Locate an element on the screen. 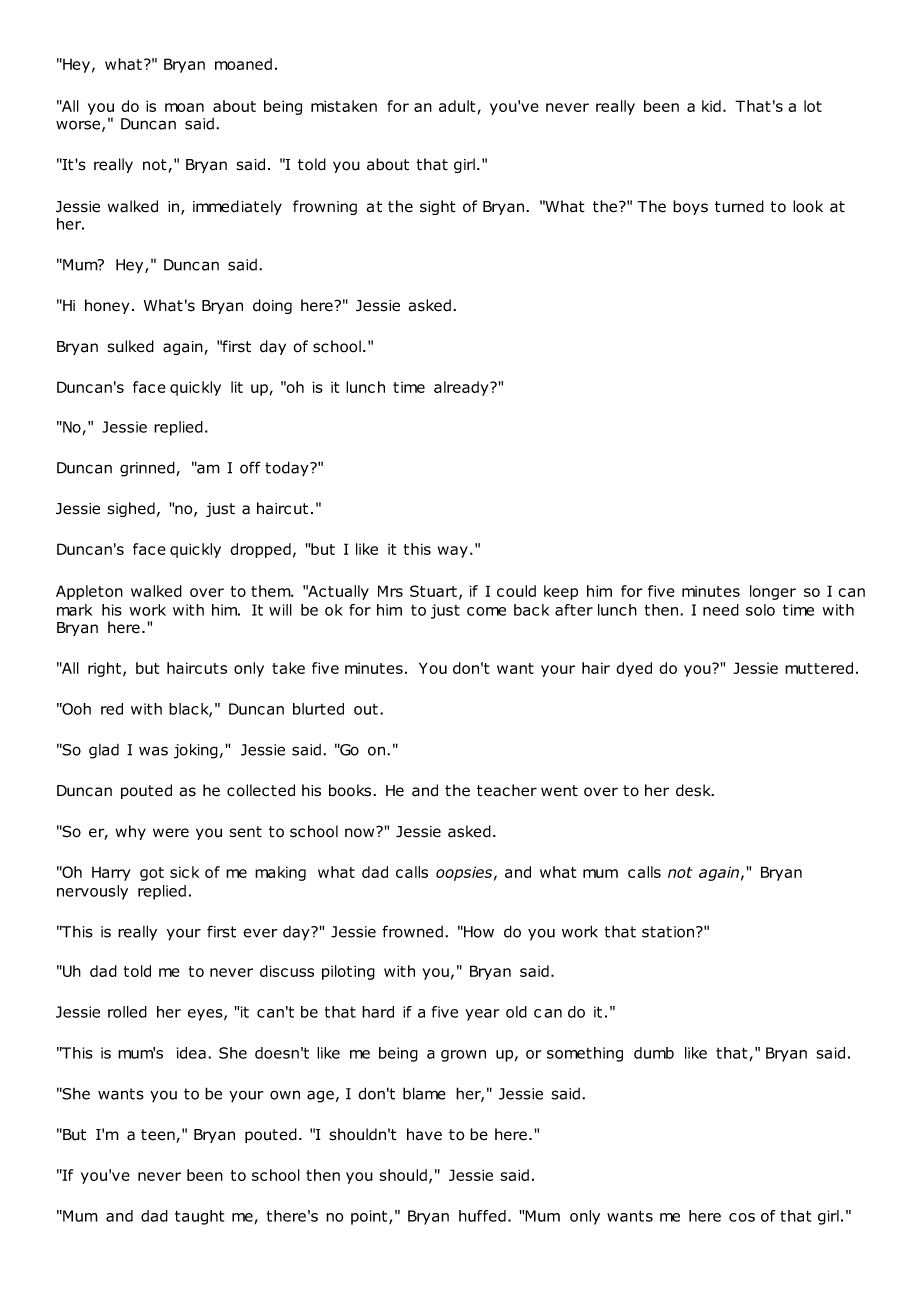 Image resolution: width=924 pixels, height=1308 pixels. already is located at coordinates (462, 388).
